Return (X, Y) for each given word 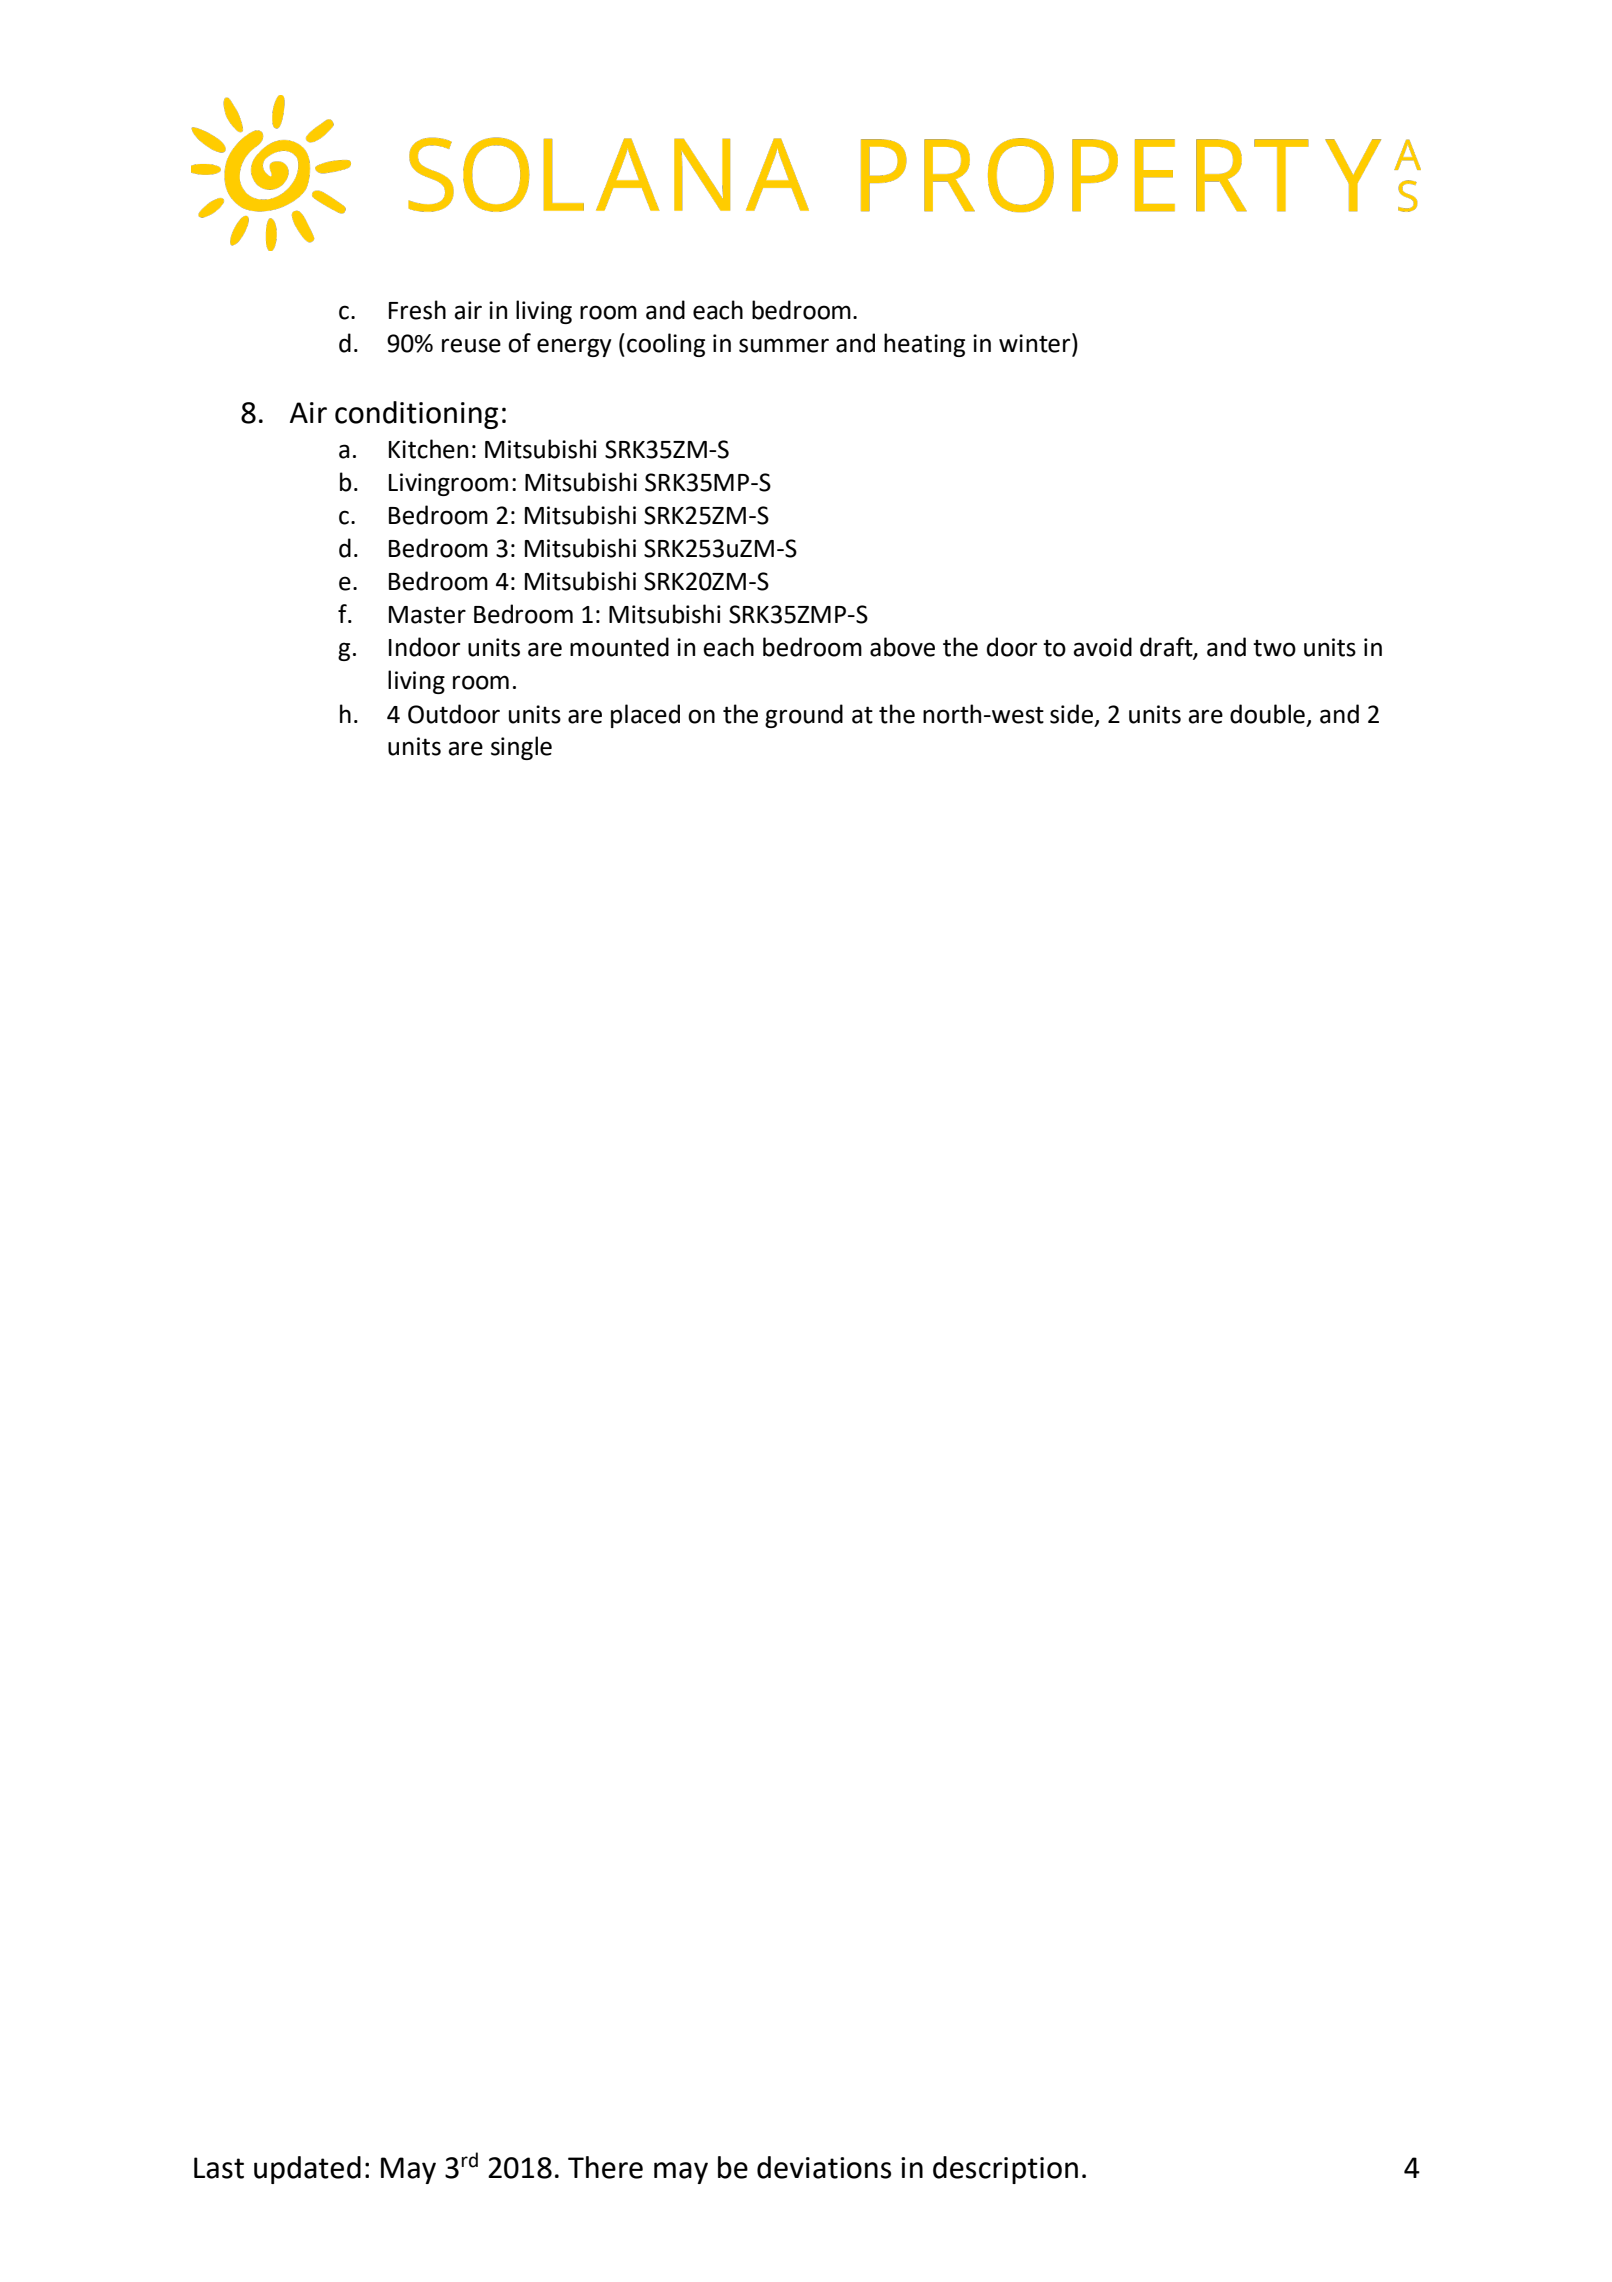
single (521, 748)
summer (784, 345)
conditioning (416, 415)
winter (1036, 343)
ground (804, 716)
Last (219, 2168)
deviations (824, 2167)
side (1071, 714)
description (1005, 2170)
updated (307, 2170)
